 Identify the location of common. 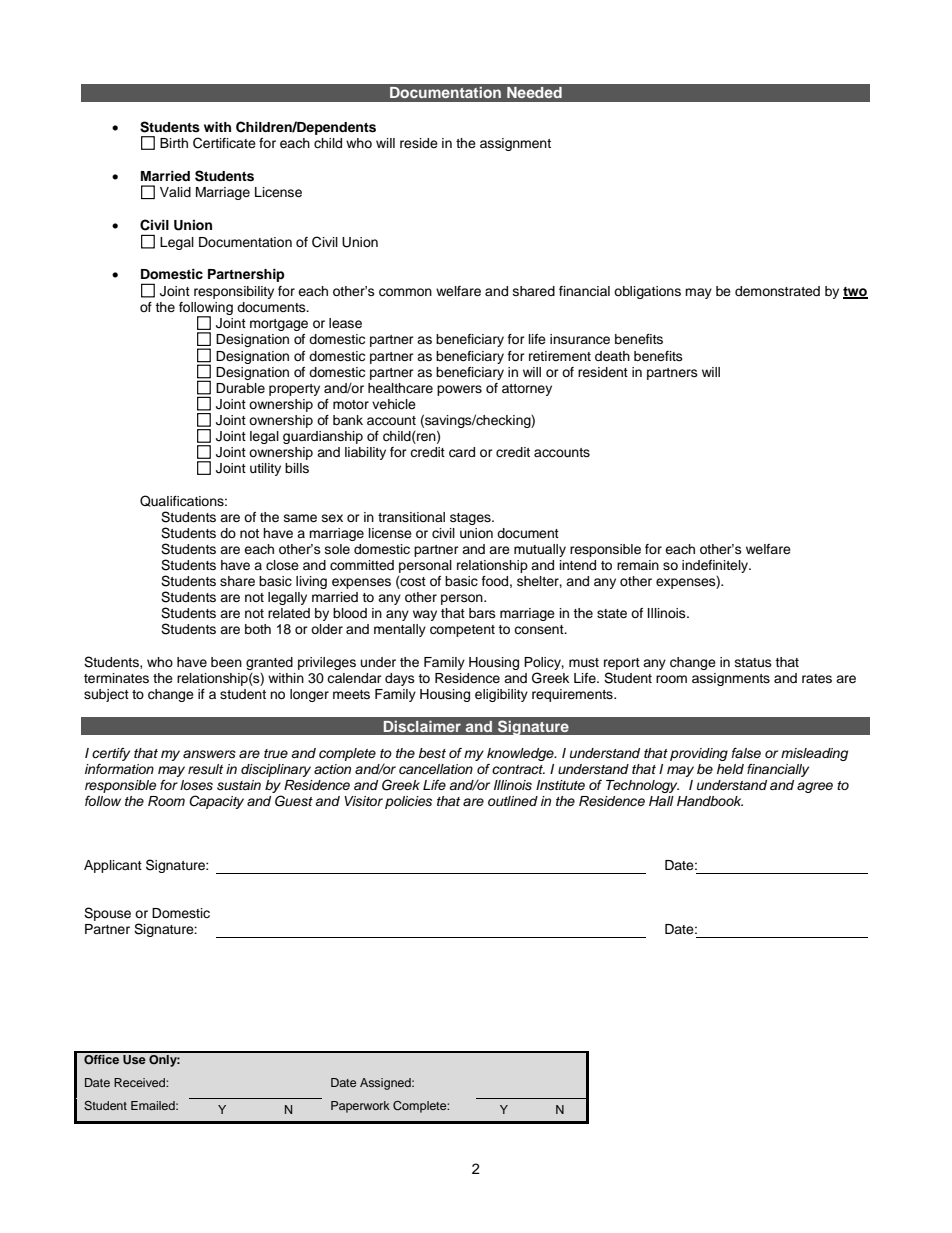
(405, 292).
